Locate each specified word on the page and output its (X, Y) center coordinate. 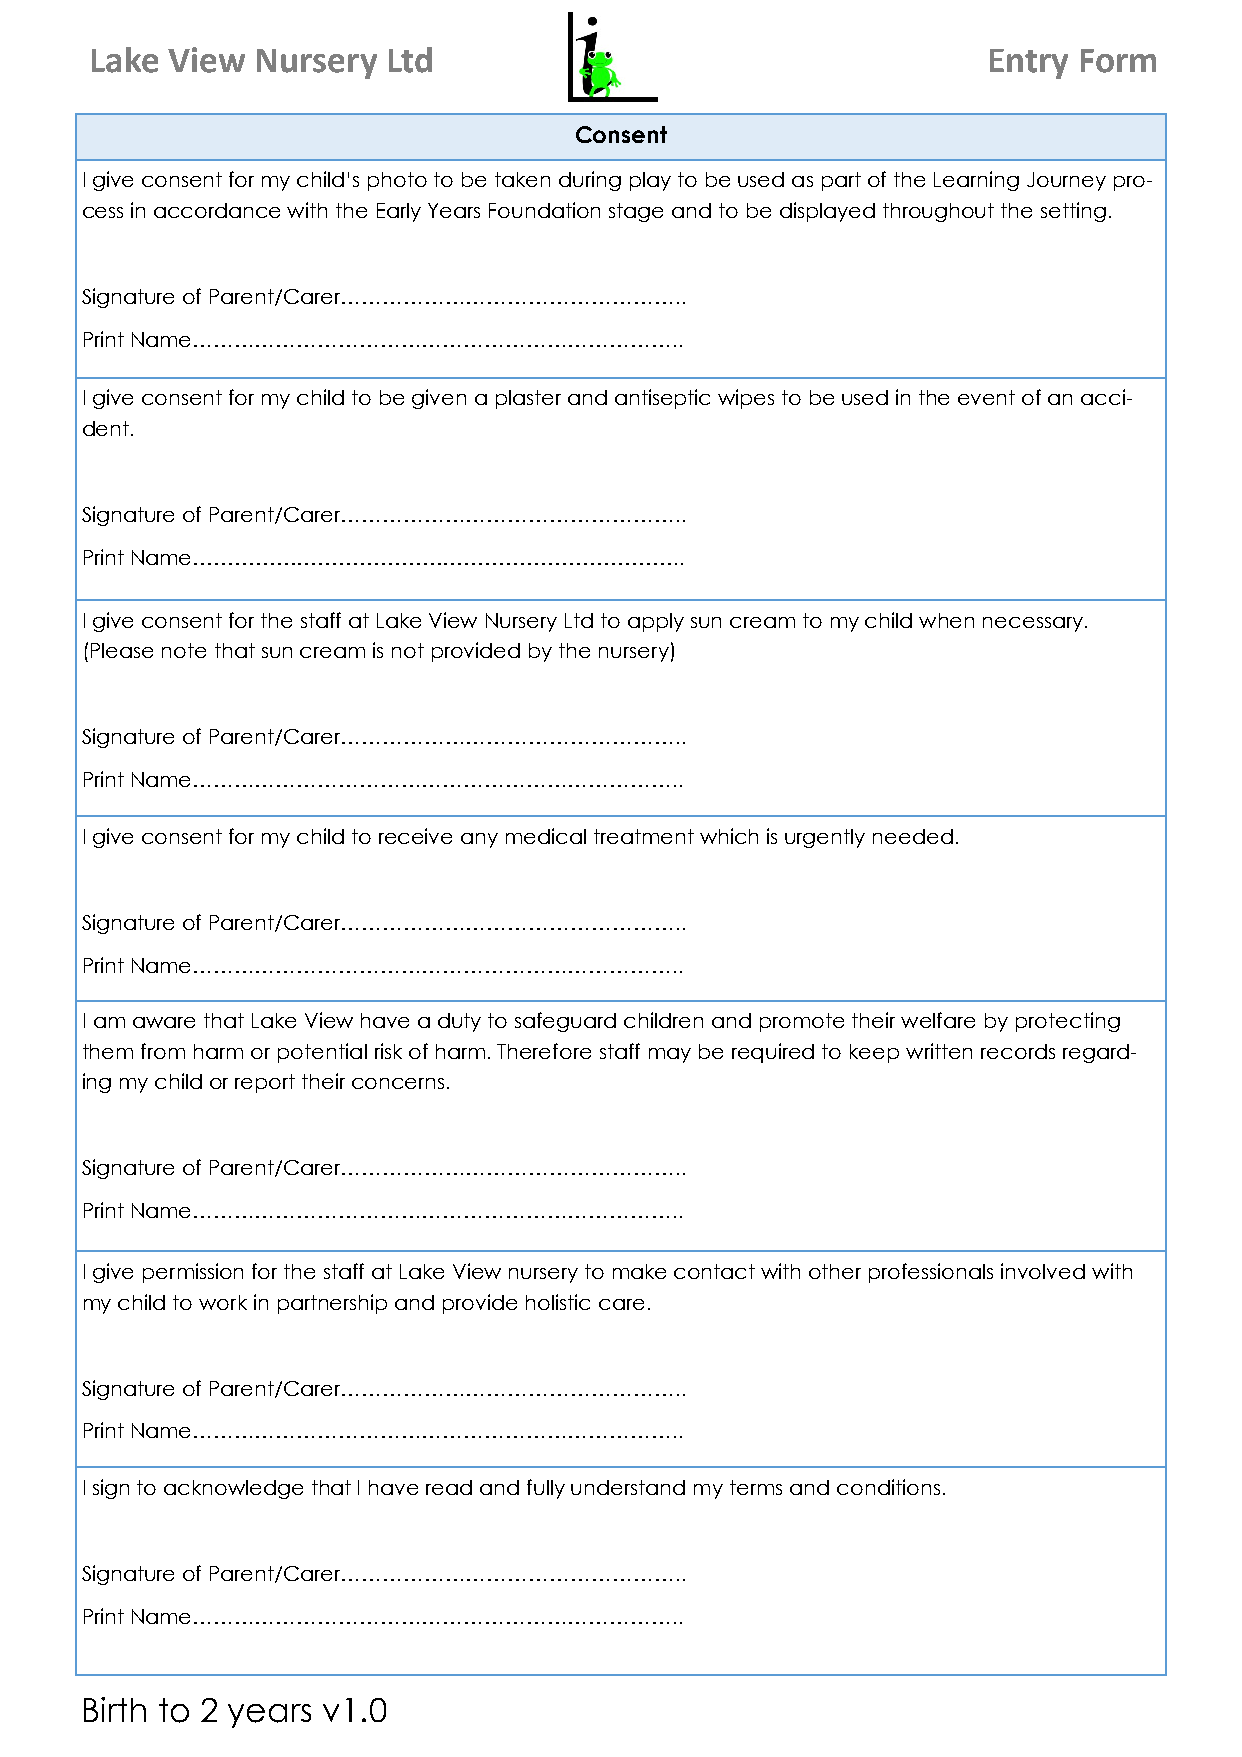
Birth (115, 1709)
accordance (217, 210)
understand (628, 1487)
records (1018, 1051)
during (590, 181)
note (184, 650)
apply (656, 622)
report (265, 1083)
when (946, 620)
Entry (1029, 64)
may (670, 1055)
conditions (888, 1487)
